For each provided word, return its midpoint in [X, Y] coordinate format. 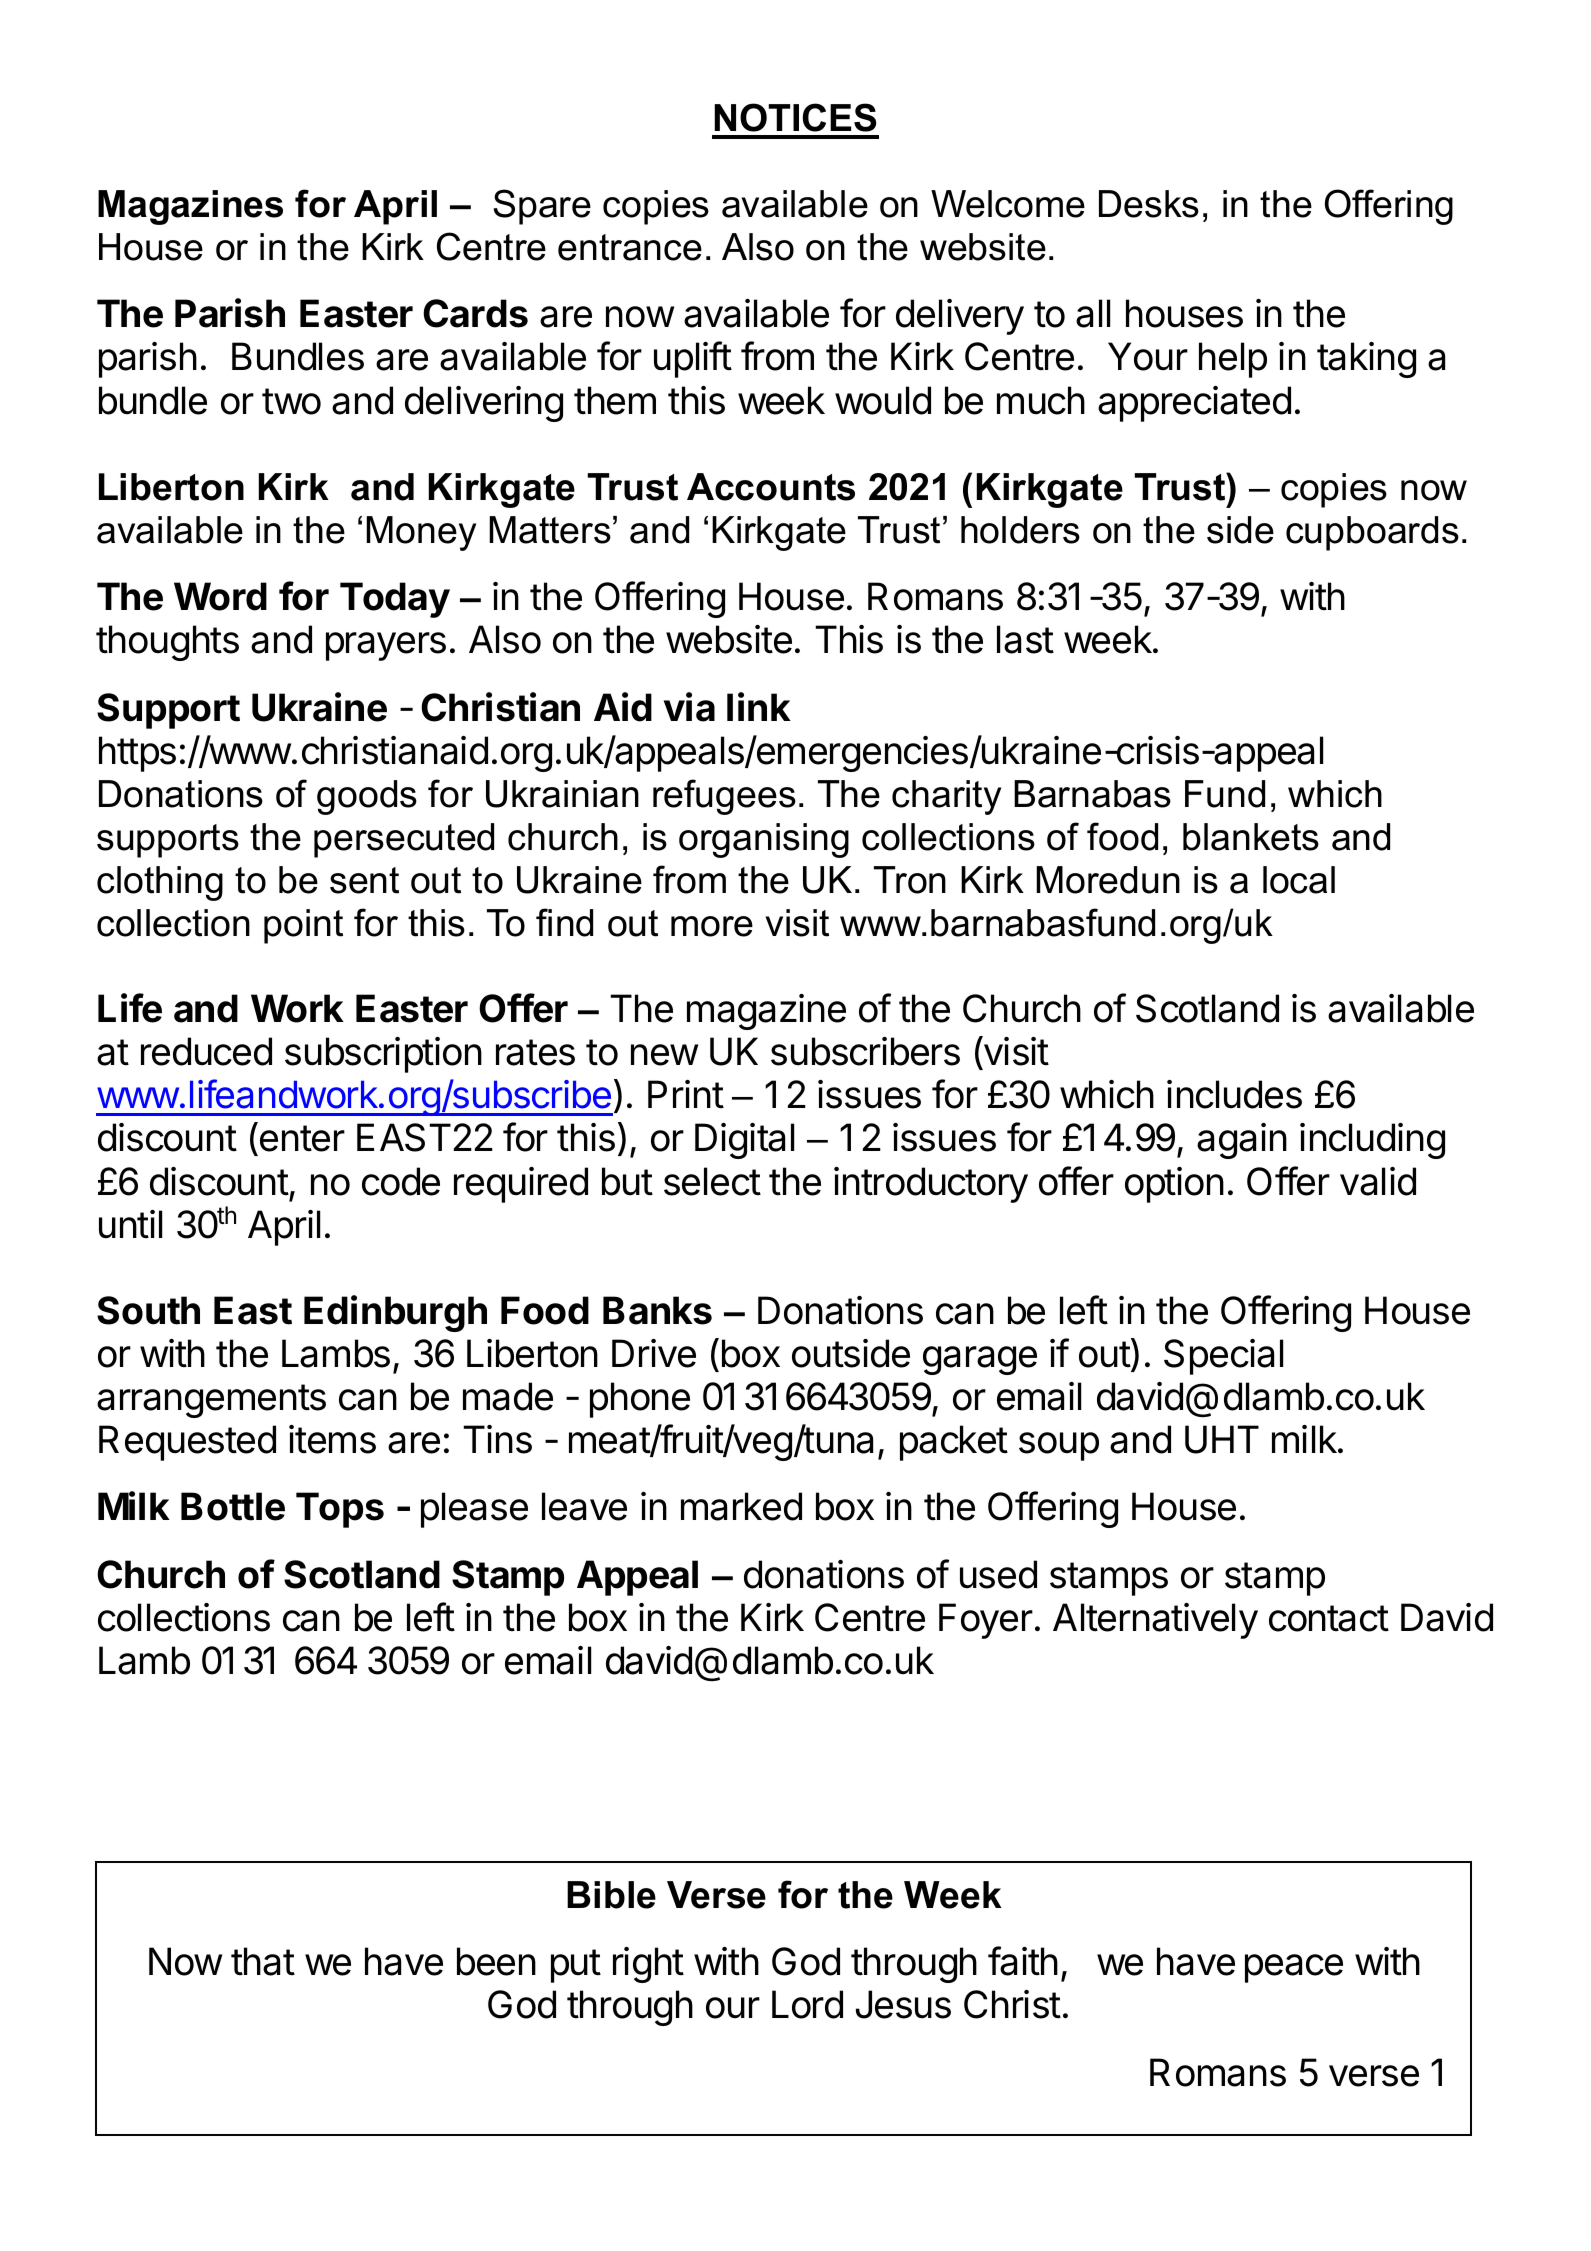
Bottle [233, 1506]
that [263, 1961]
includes [1234, 1094]
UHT [1222, 1439]
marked [741, 1506]
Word [220, 596]
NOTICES [795, 117]
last [1025, 639]
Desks [1149, 204]
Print [686, 1094]
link [759, 706]
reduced [206, 1051]
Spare [542, 207]
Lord [807, 2004]
